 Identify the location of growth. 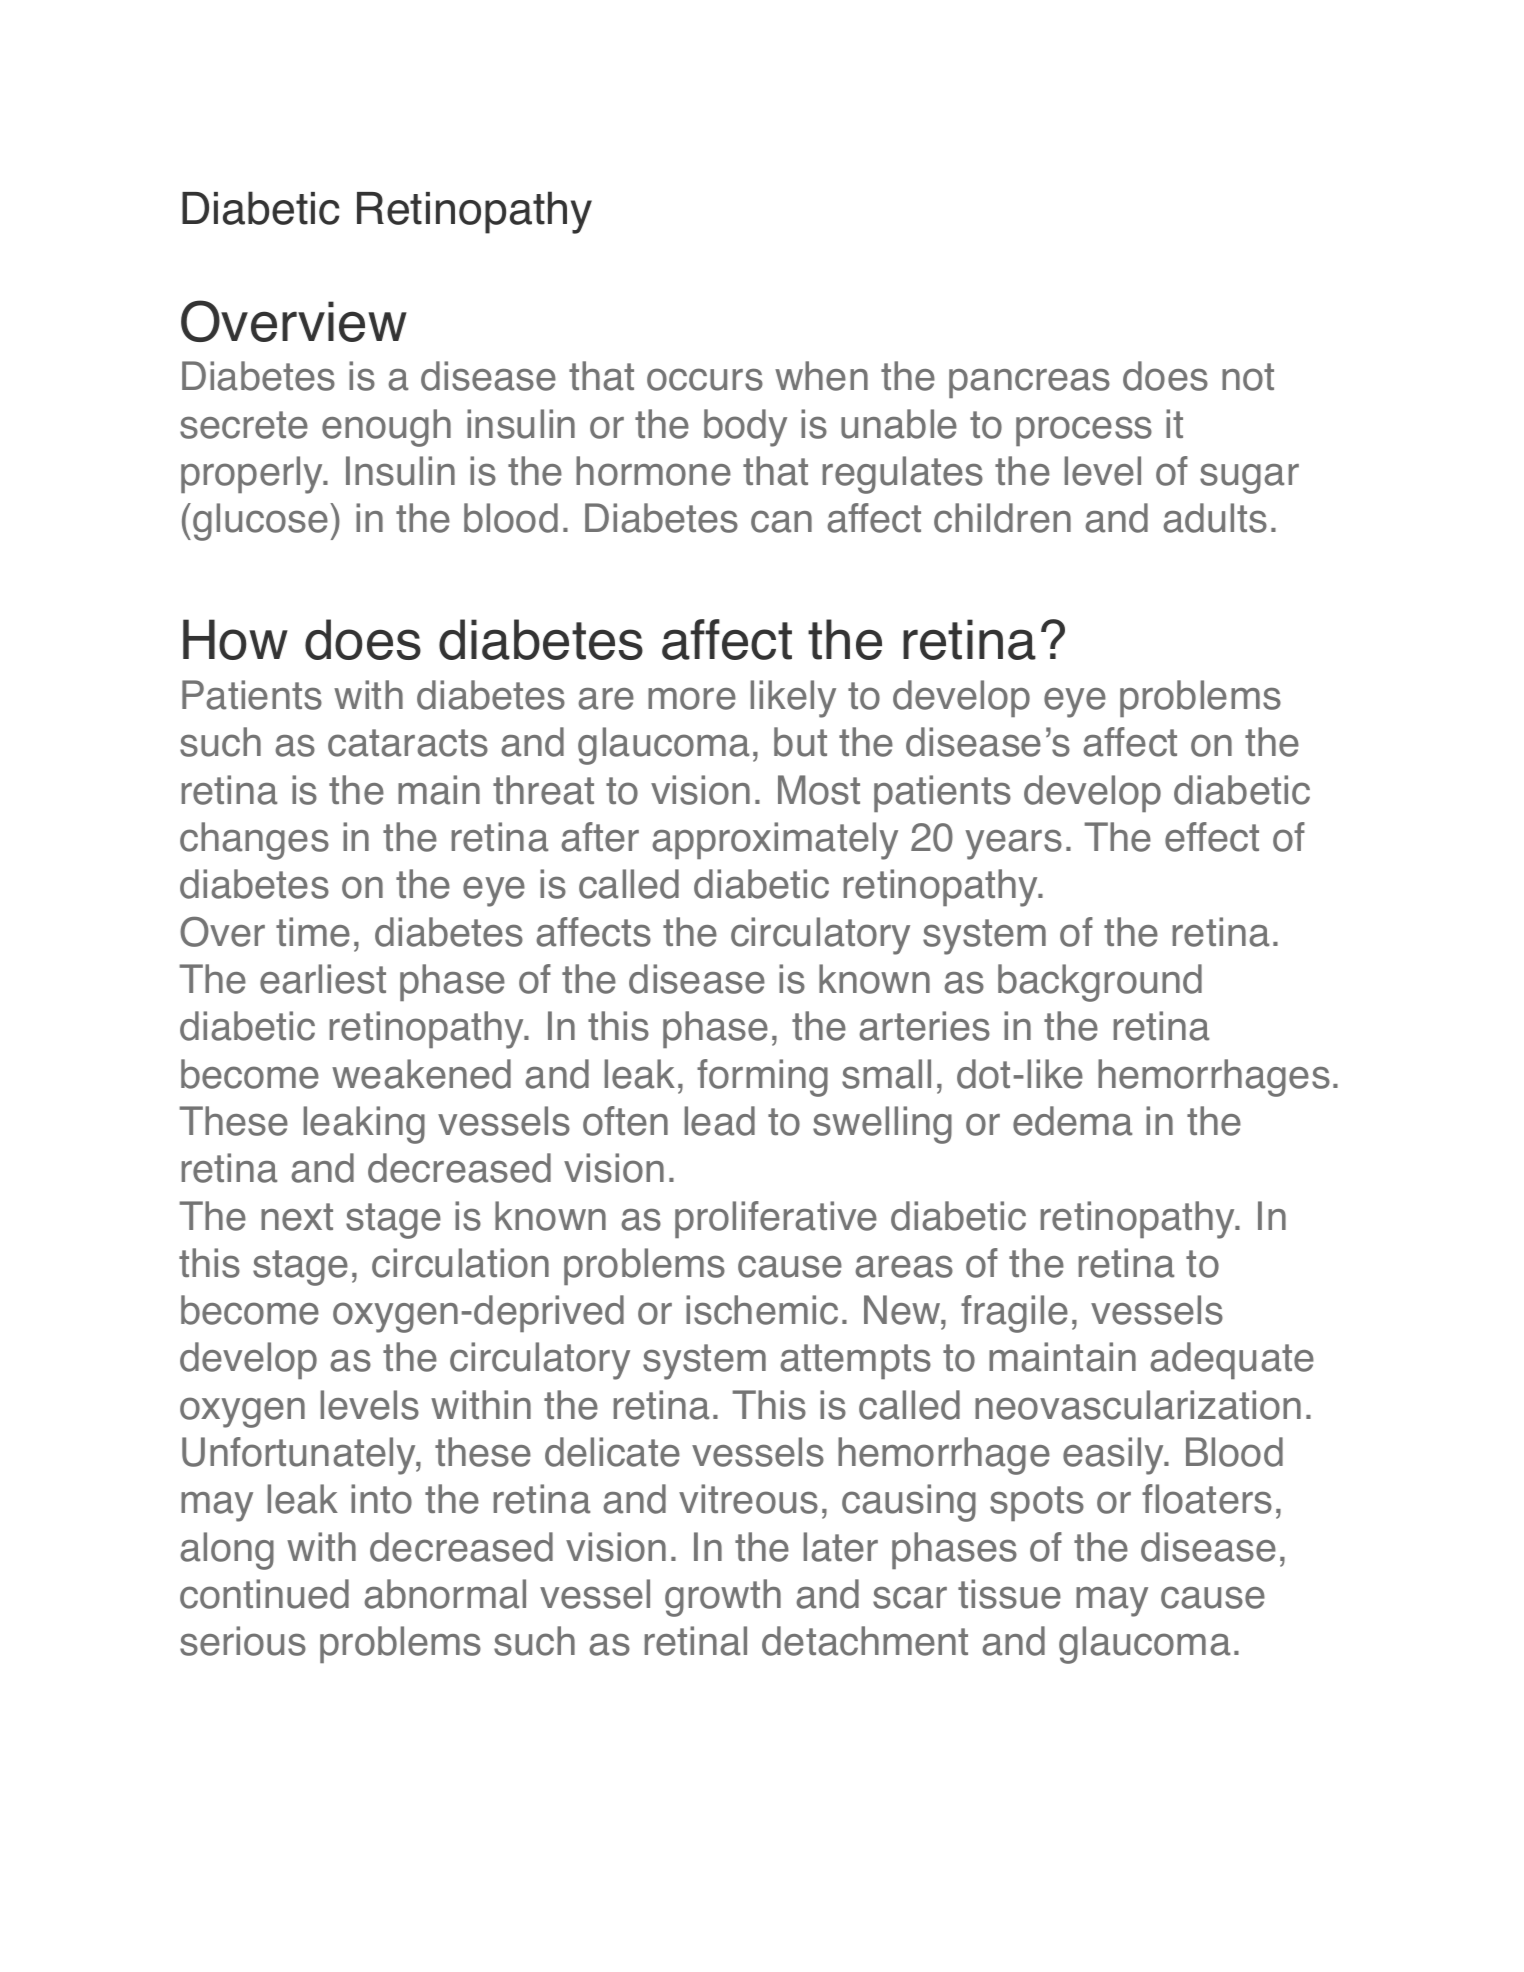
(723, 1598).
